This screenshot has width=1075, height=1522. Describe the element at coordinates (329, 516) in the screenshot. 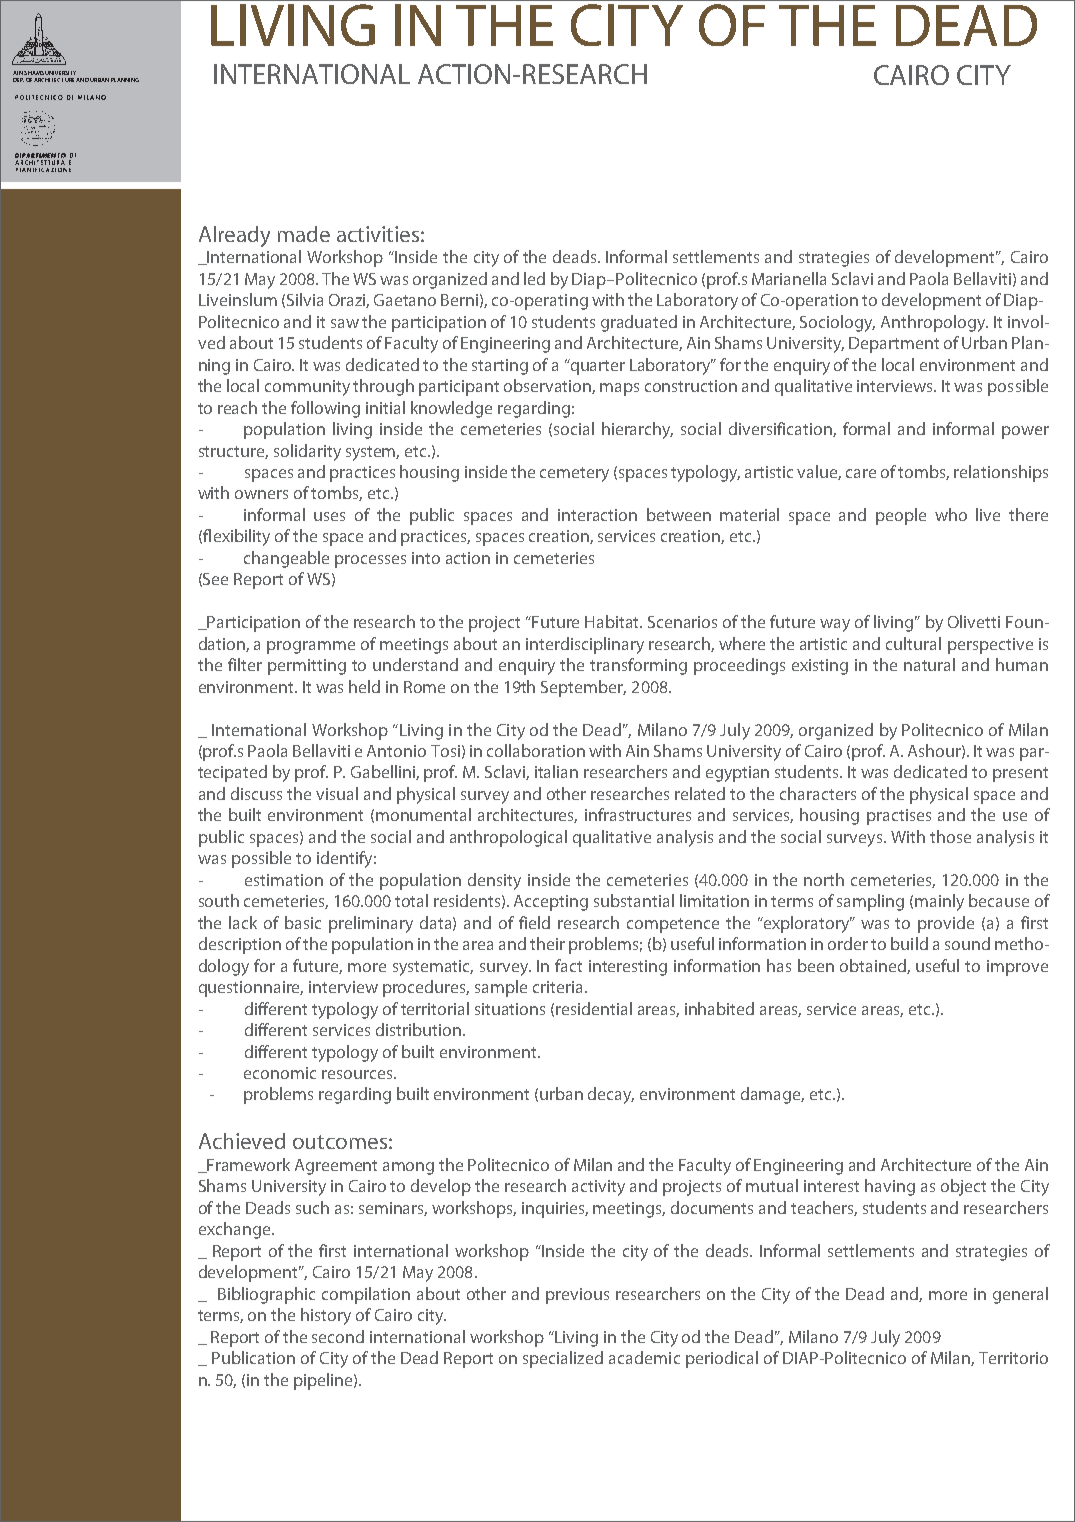

I see `uses` at that location.
